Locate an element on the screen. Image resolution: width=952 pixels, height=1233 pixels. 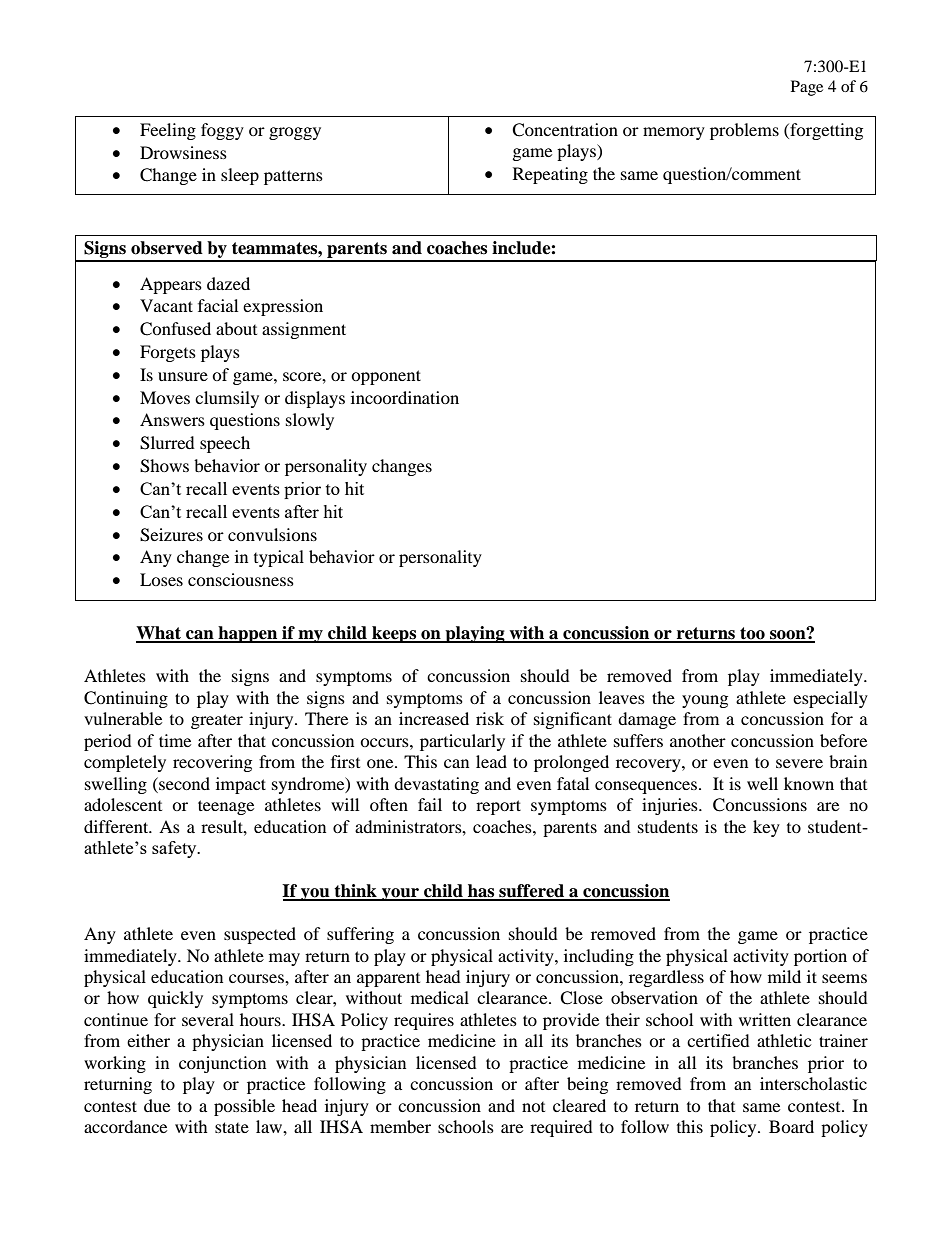
forgetting is located at coordinates (825, 131).
